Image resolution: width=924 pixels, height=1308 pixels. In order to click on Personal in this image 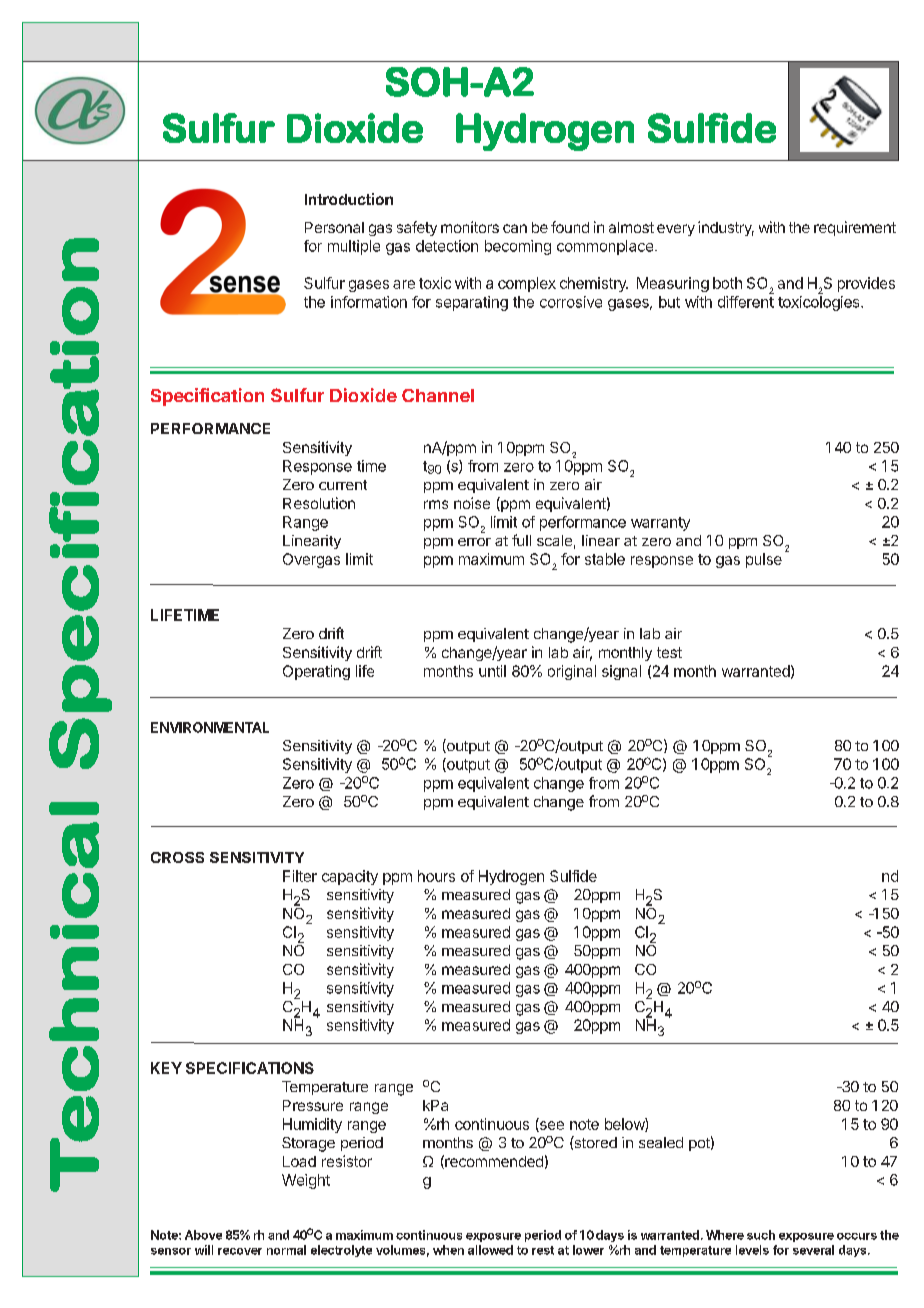, I will do `click(334, 227)`.
